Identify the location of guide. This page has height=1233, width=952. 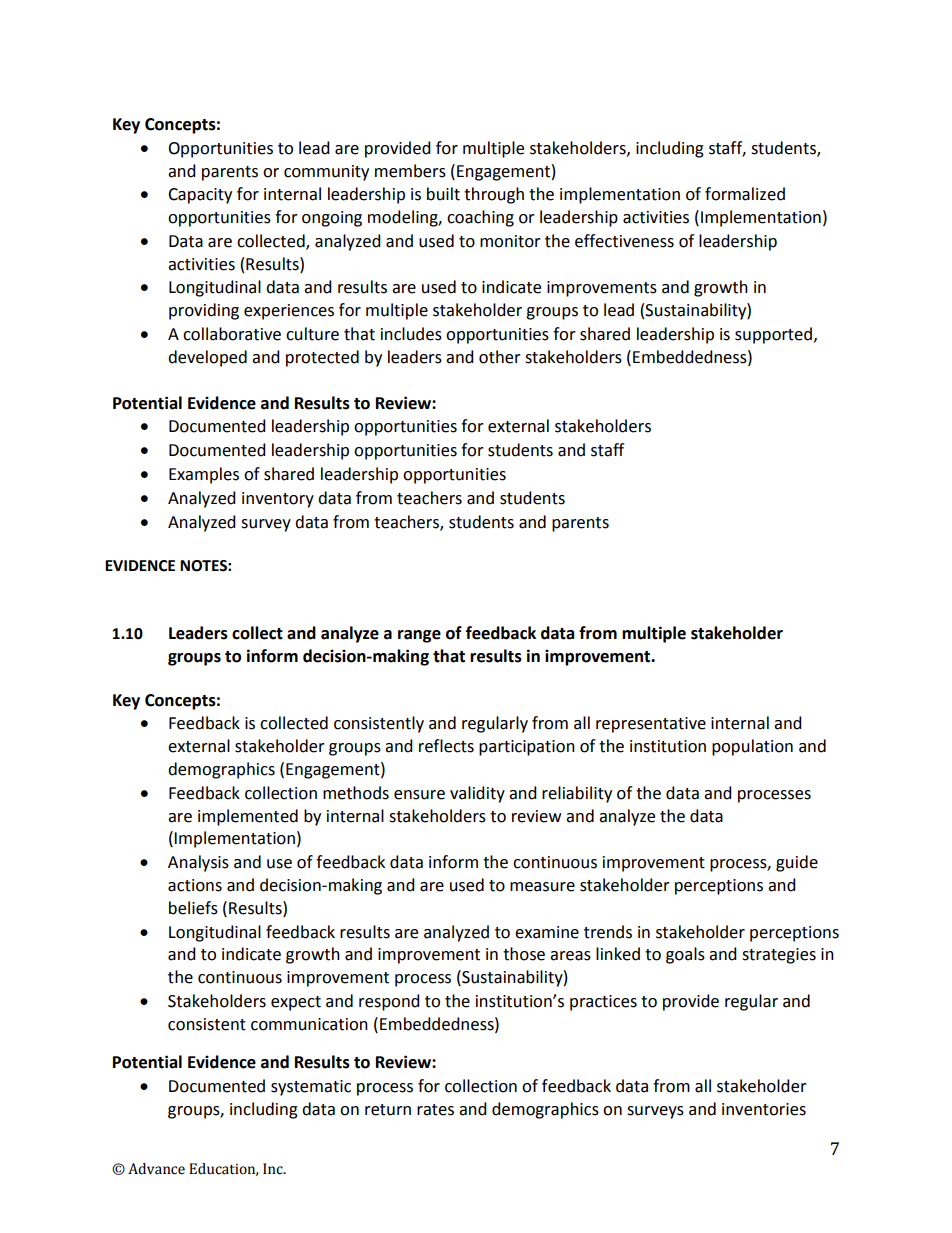
(797, 863).
